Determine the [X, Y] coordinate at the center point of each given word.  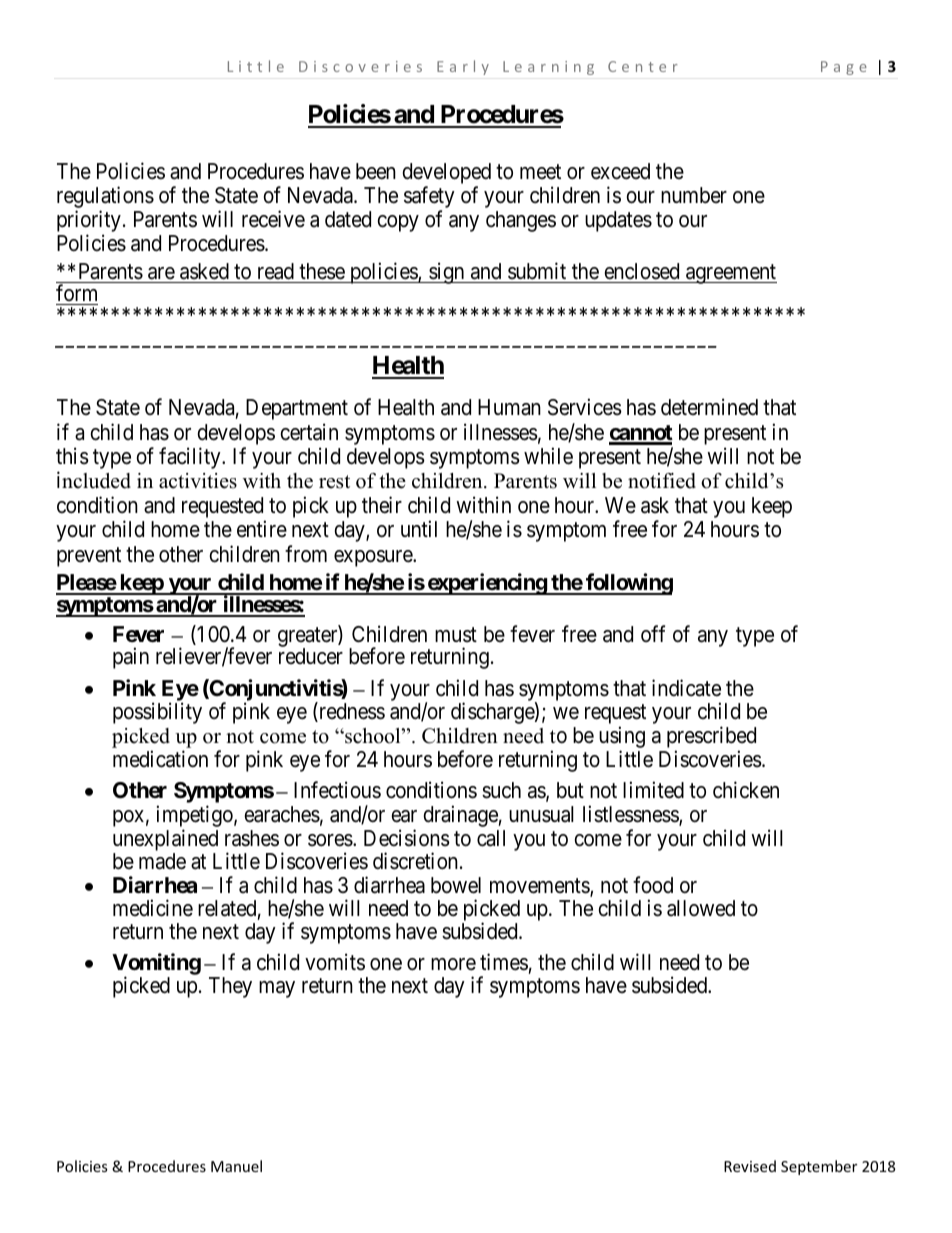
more [453, 964]
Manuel [236, 1166]
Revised [750, 1166]
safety [429, 198]
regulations [105, 198]
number [694, 195]
